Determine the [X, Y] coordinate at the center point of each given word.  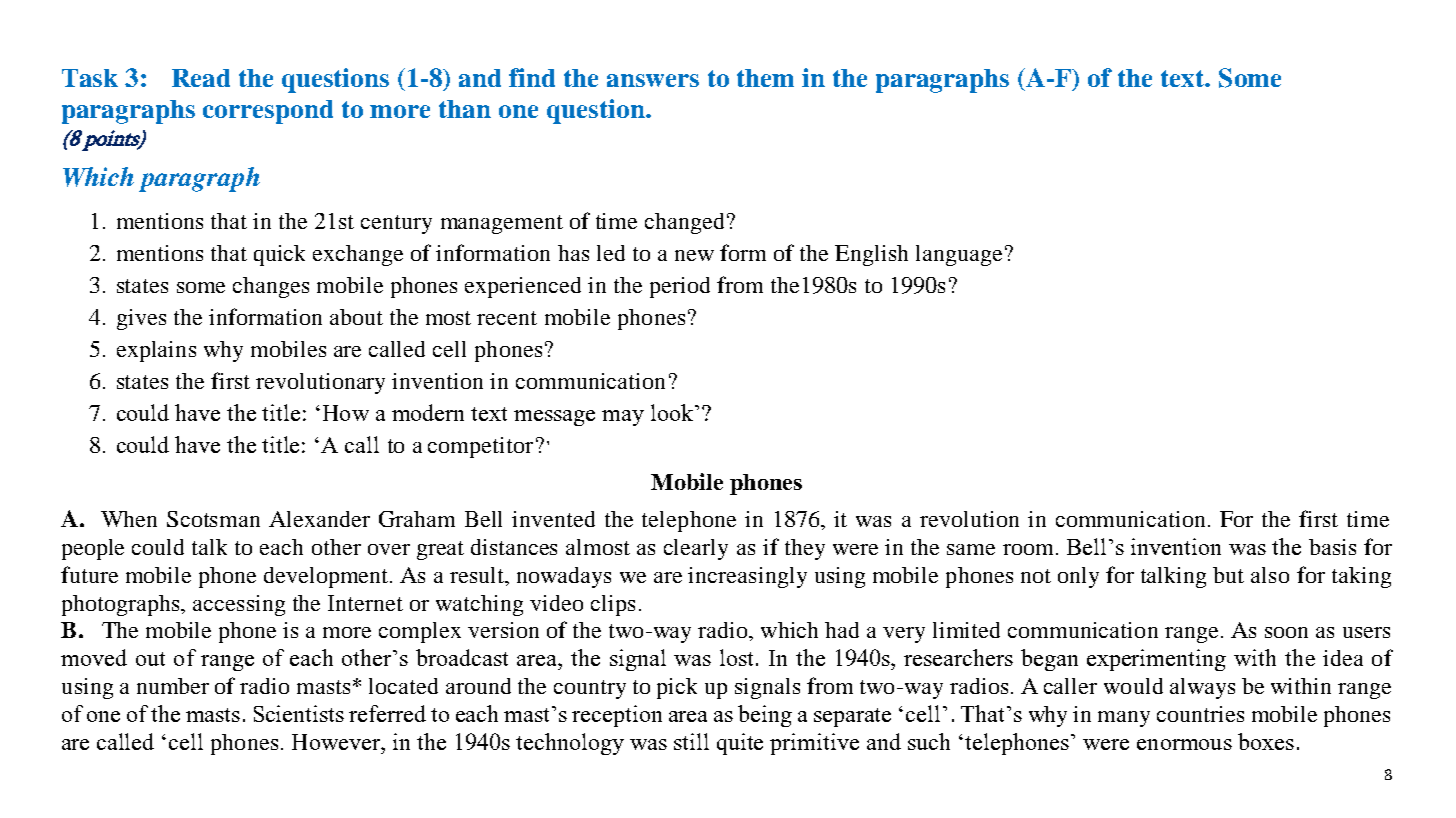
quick [279, 255]
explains [156, 351]
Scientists [299, 713]
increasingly [747, 577]
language [959, 255]
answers [653, 80]
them [765, 78]
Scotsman [213, 519]
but [1228, 575]
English [871, 255]
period [680, 287]
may [623, 418]
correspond [268, 112]
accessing [239, 605]
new [694, 255]
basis [1332, 547]
